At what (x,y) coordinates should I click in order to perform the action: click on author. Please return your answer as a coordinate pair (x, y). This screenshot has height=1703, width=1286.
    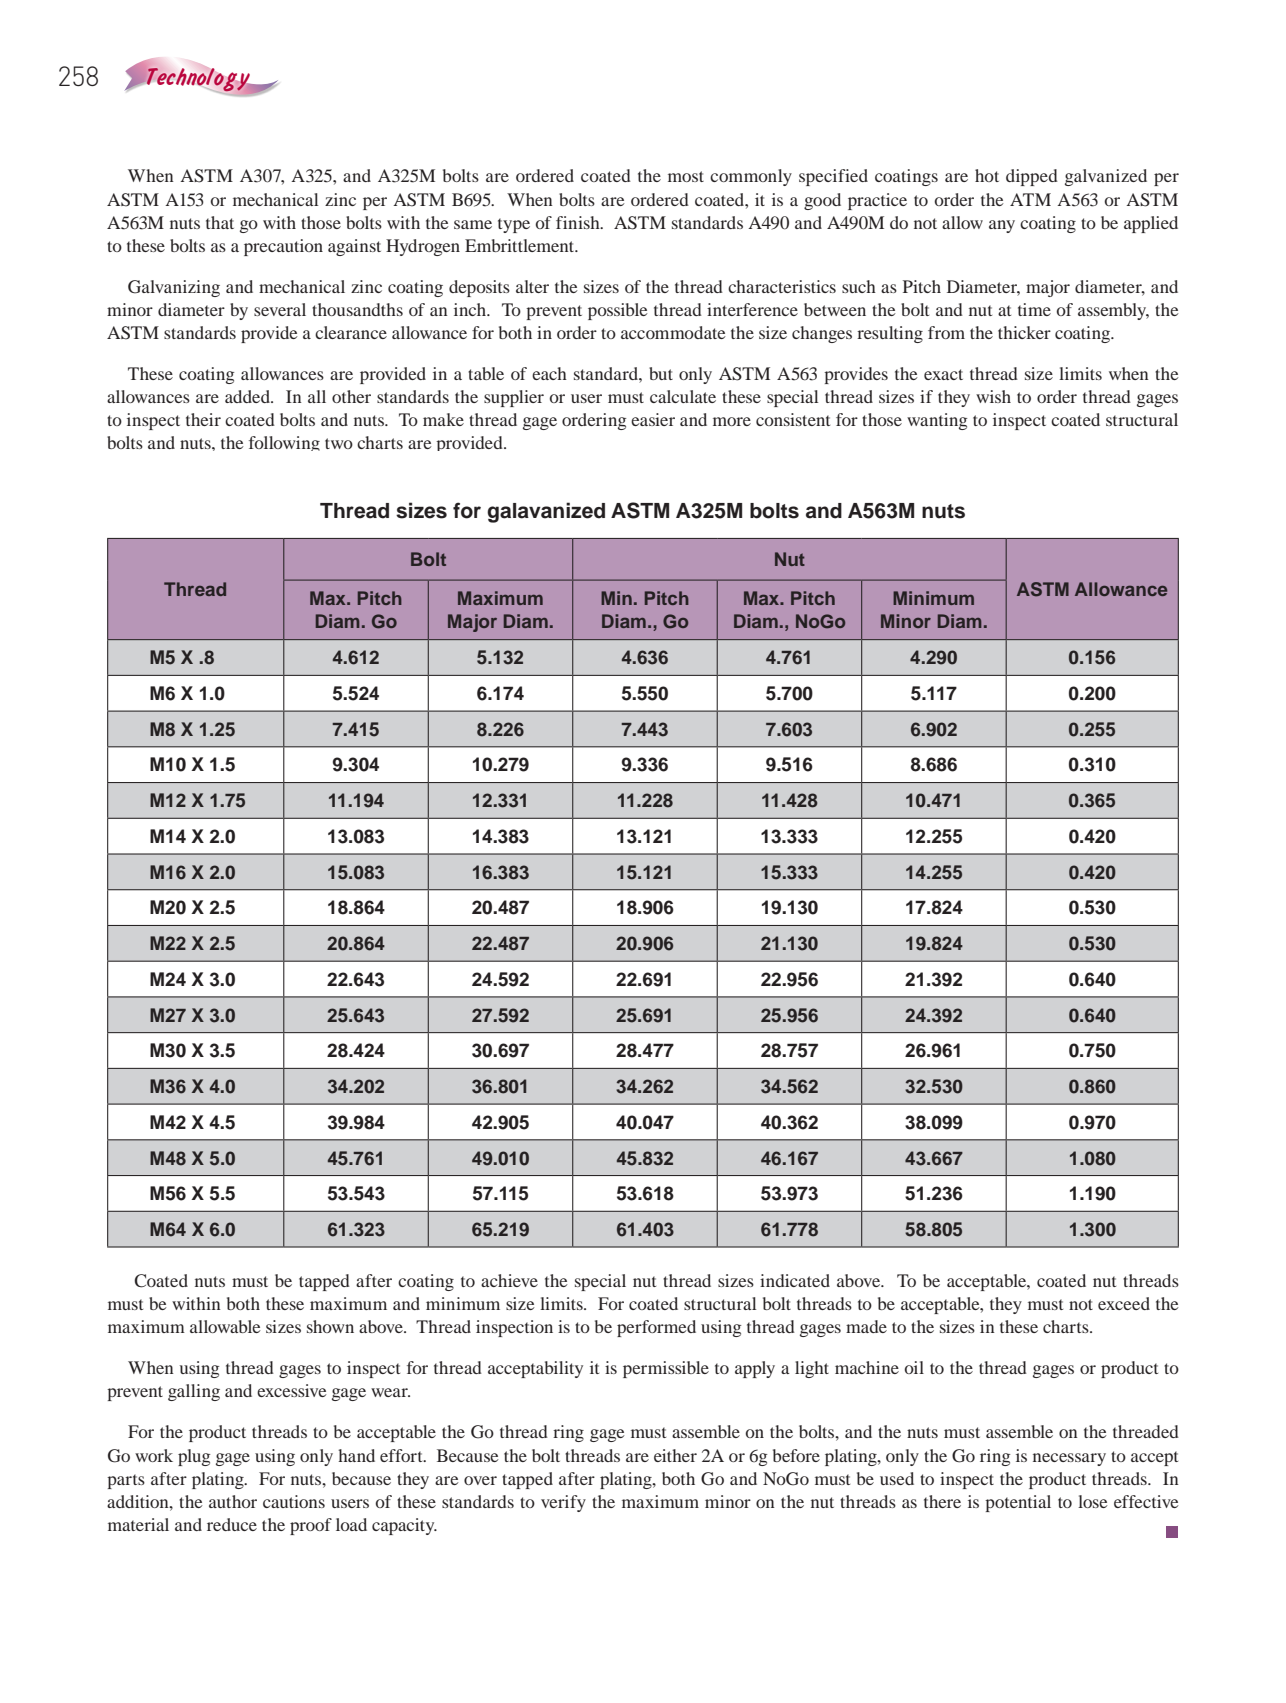
    Looking at the image, I should click on (233, 1501).
